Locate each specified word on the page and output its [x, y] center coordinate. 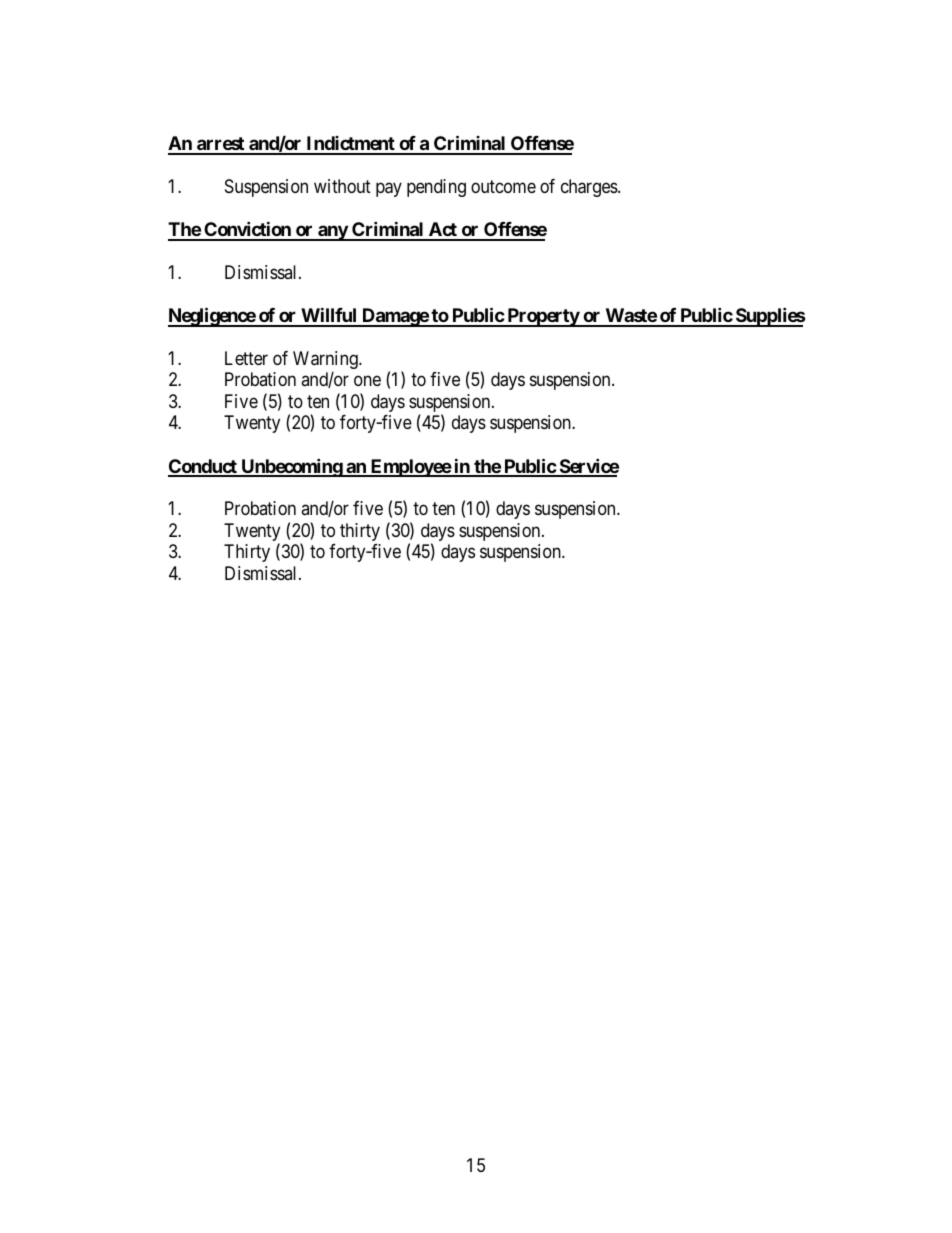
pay [389, 189]
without [342, 186]
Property [543, 317]
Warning [326, 360]
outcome [503, 186]
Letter [246, 358]
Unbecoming [291, 467]
